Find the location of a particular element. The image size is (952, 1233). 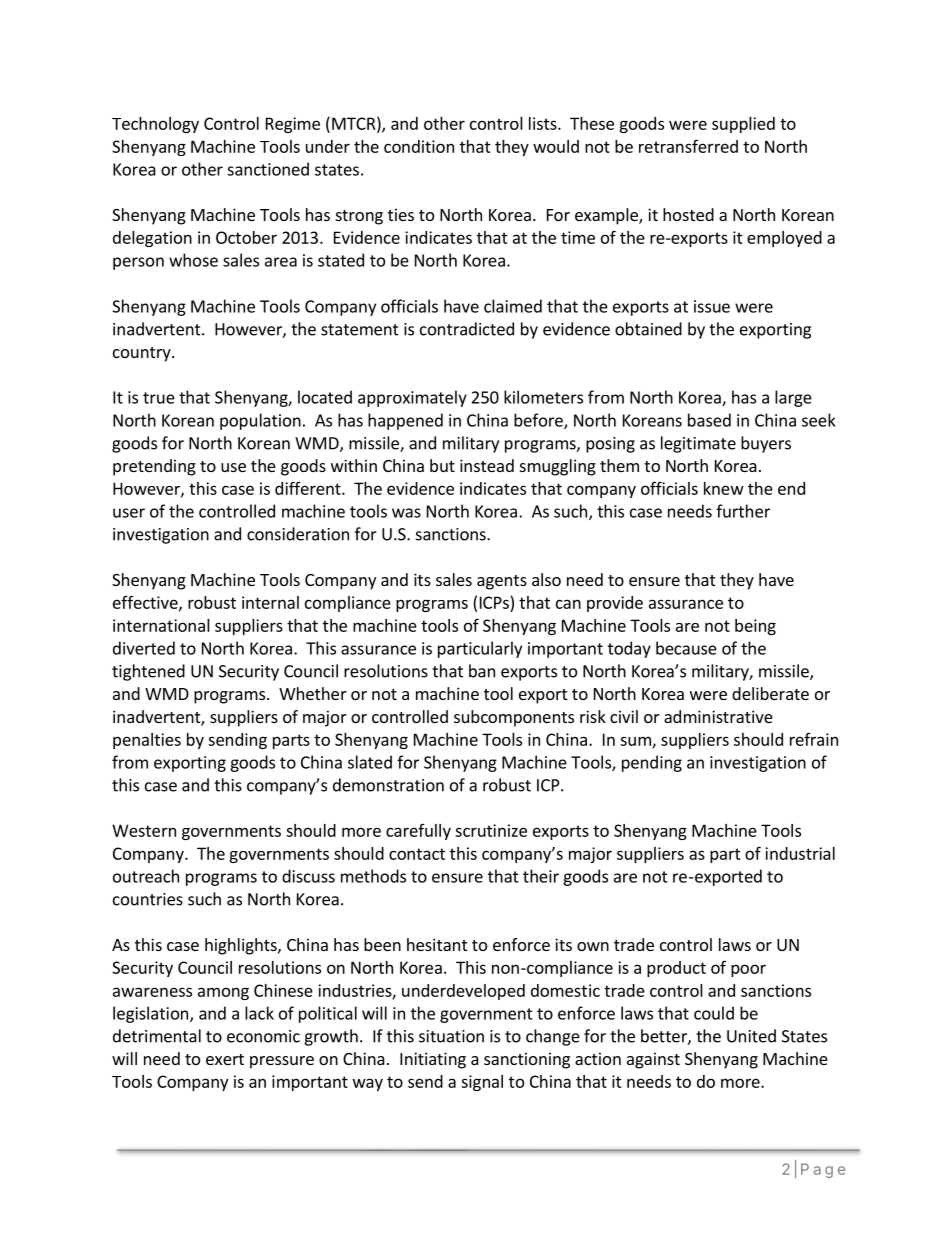

supplied is located at coordinates (743, 125).
